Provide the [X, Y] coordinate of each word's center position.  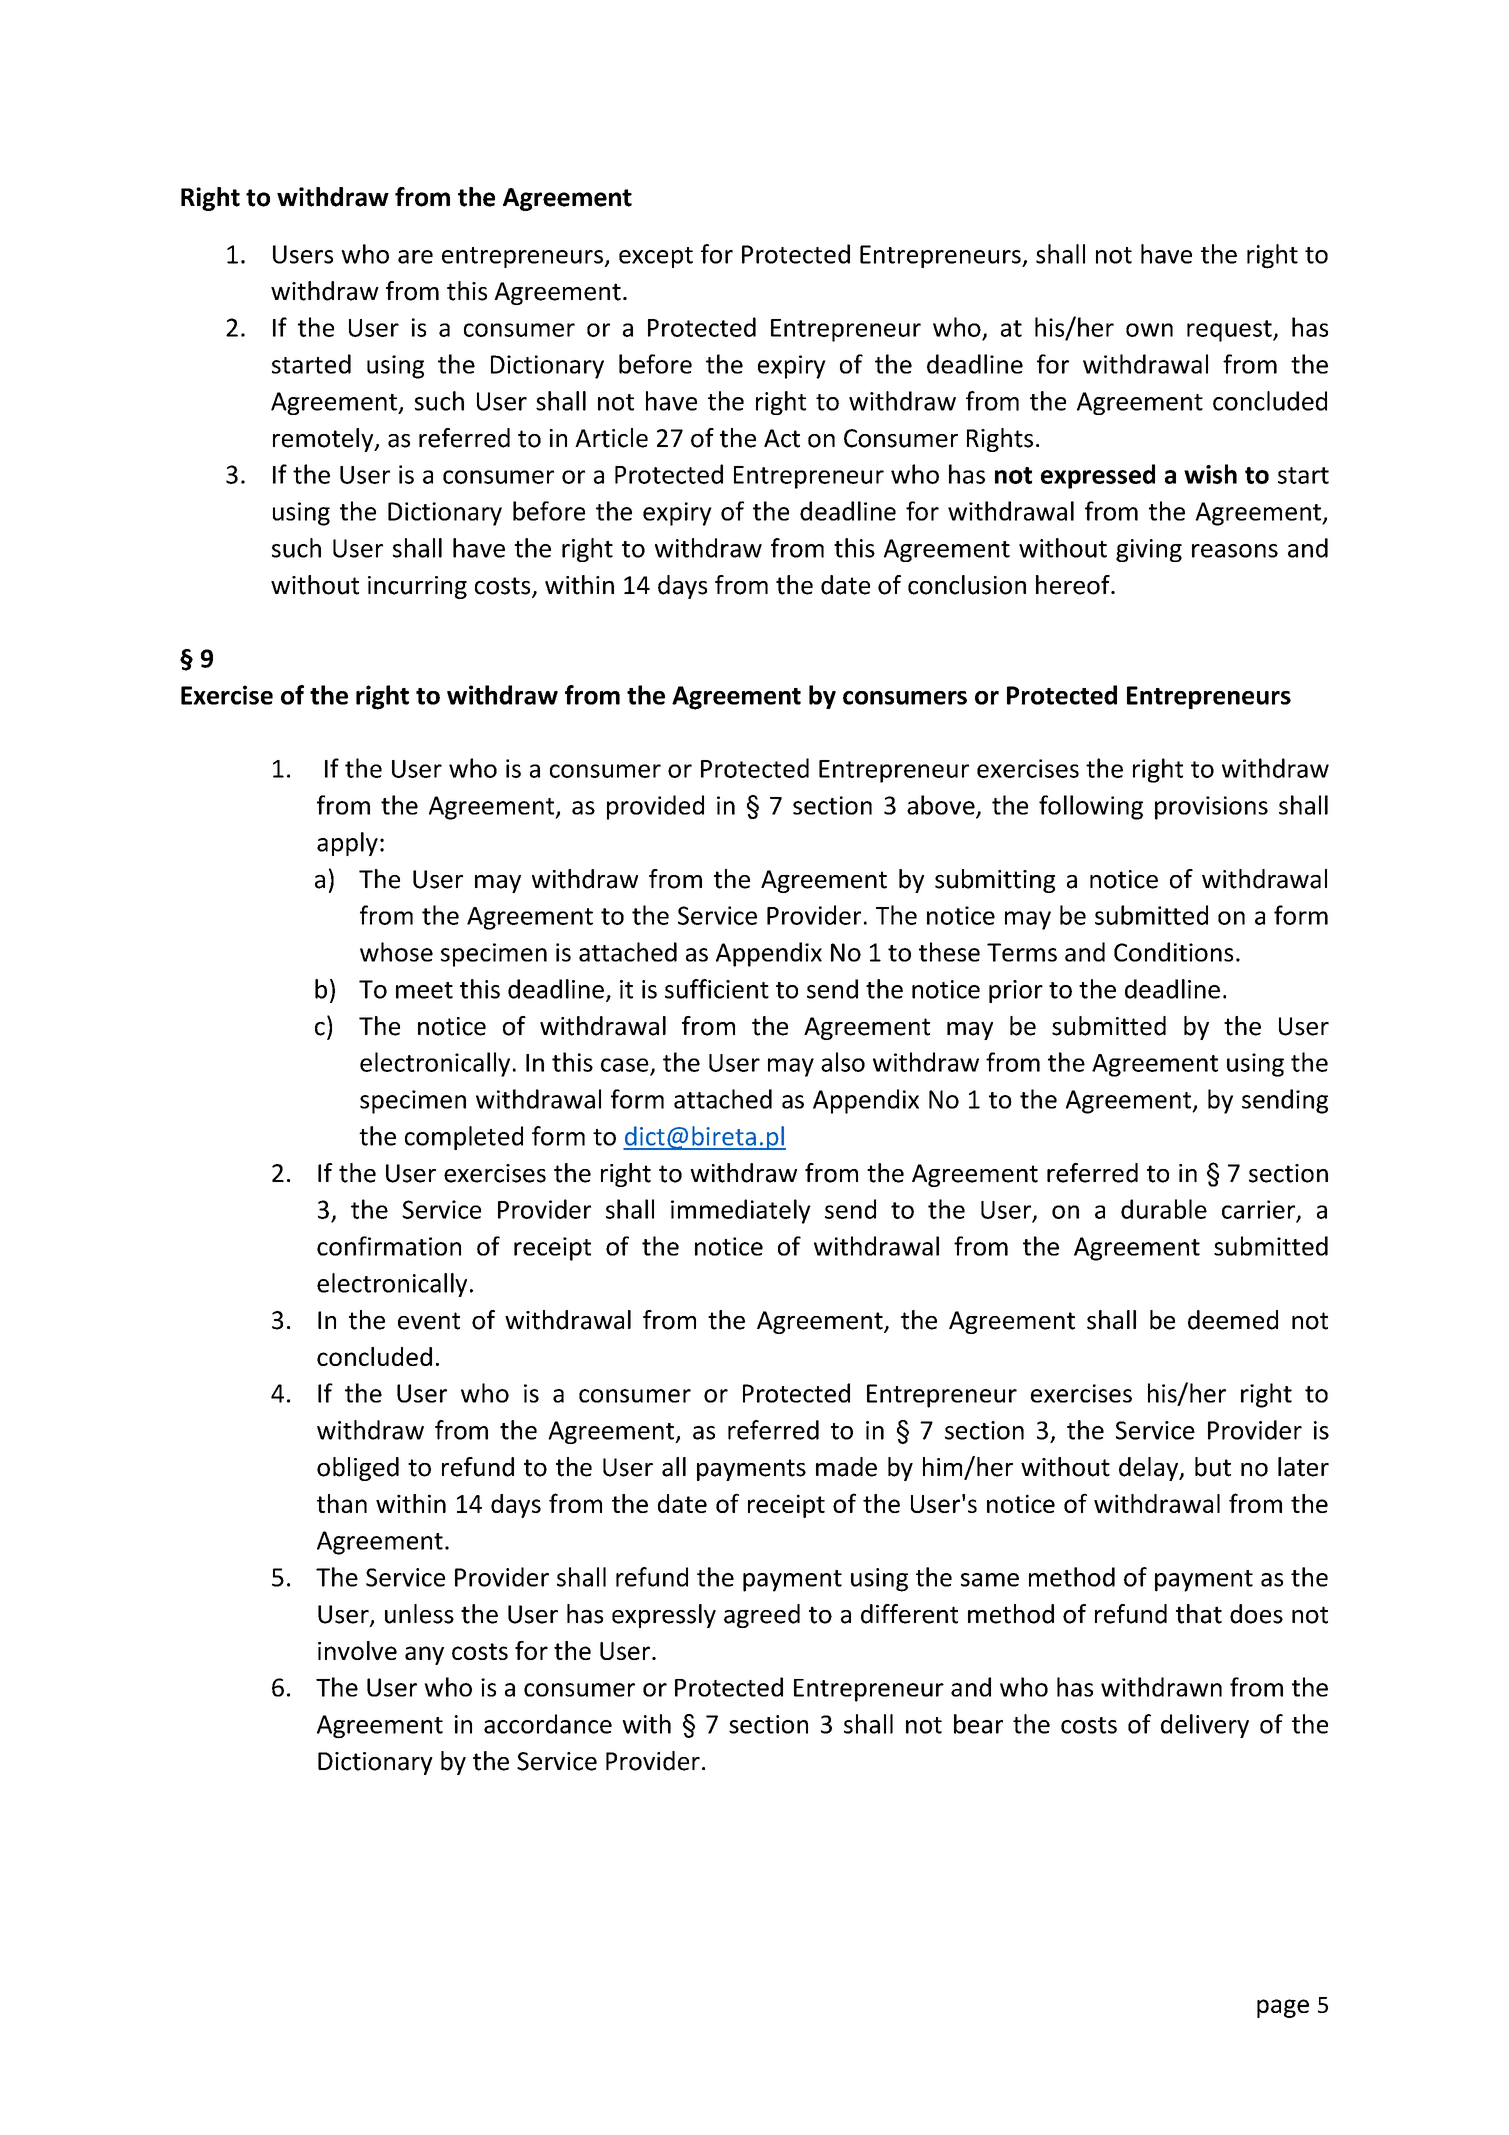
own [1149, 330]
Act [782, 438]
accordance [548, 1724]
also [843, 1062]
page [1283, 2008]
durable [1164, 1209]
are [415, 257]
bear [978, 1724]
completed [464, 1138]
